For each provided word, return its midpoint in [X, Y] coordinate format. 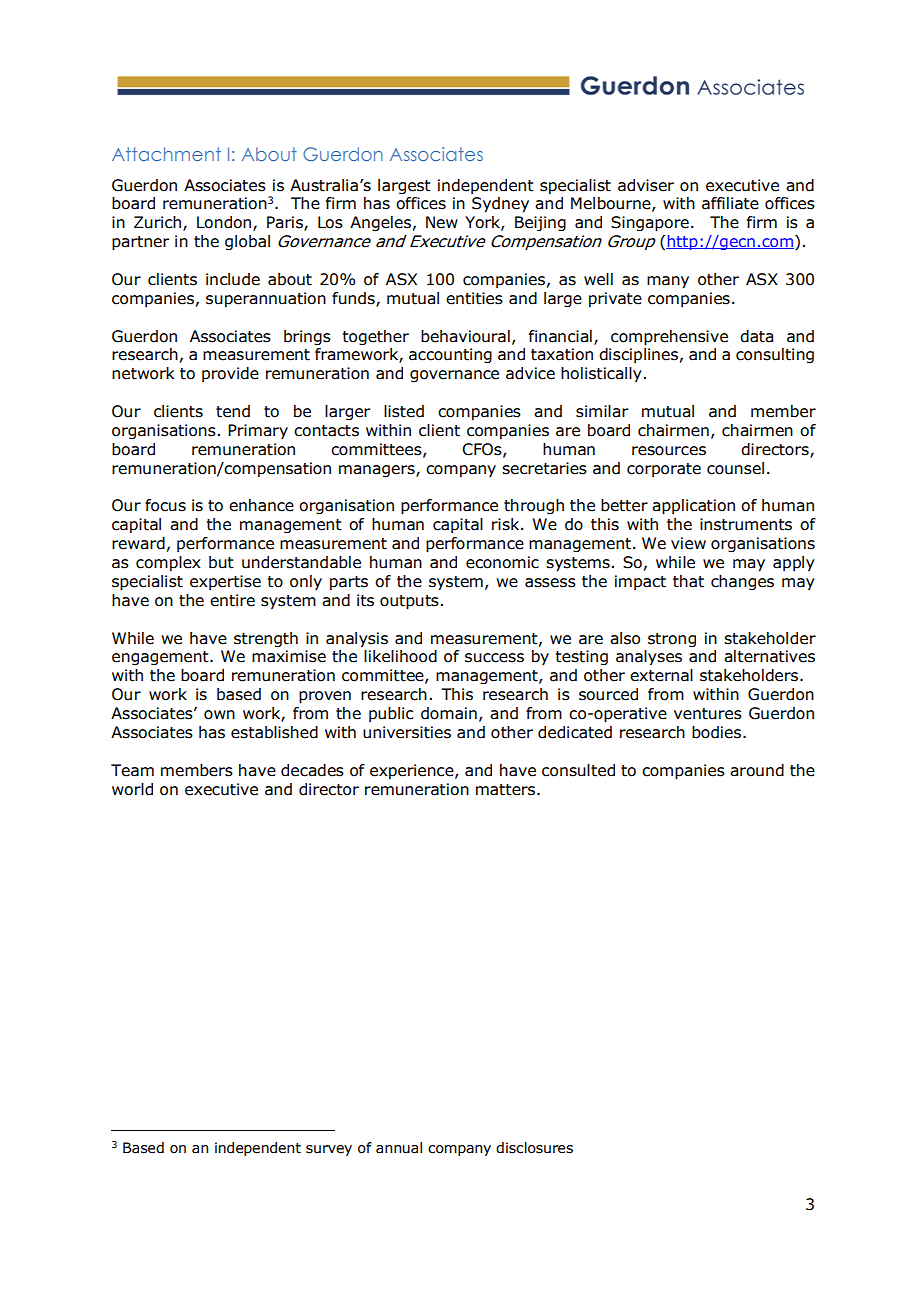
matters [505, 790]
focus [165, 505]
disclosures [534, 1148]
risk [507, 524]
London [224, 222]
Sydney [500, 205]
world [132, 789]
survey [329, 1150]
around [757, 770]
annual [399, 1148]
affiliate [730, 203]
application [693, 507]
